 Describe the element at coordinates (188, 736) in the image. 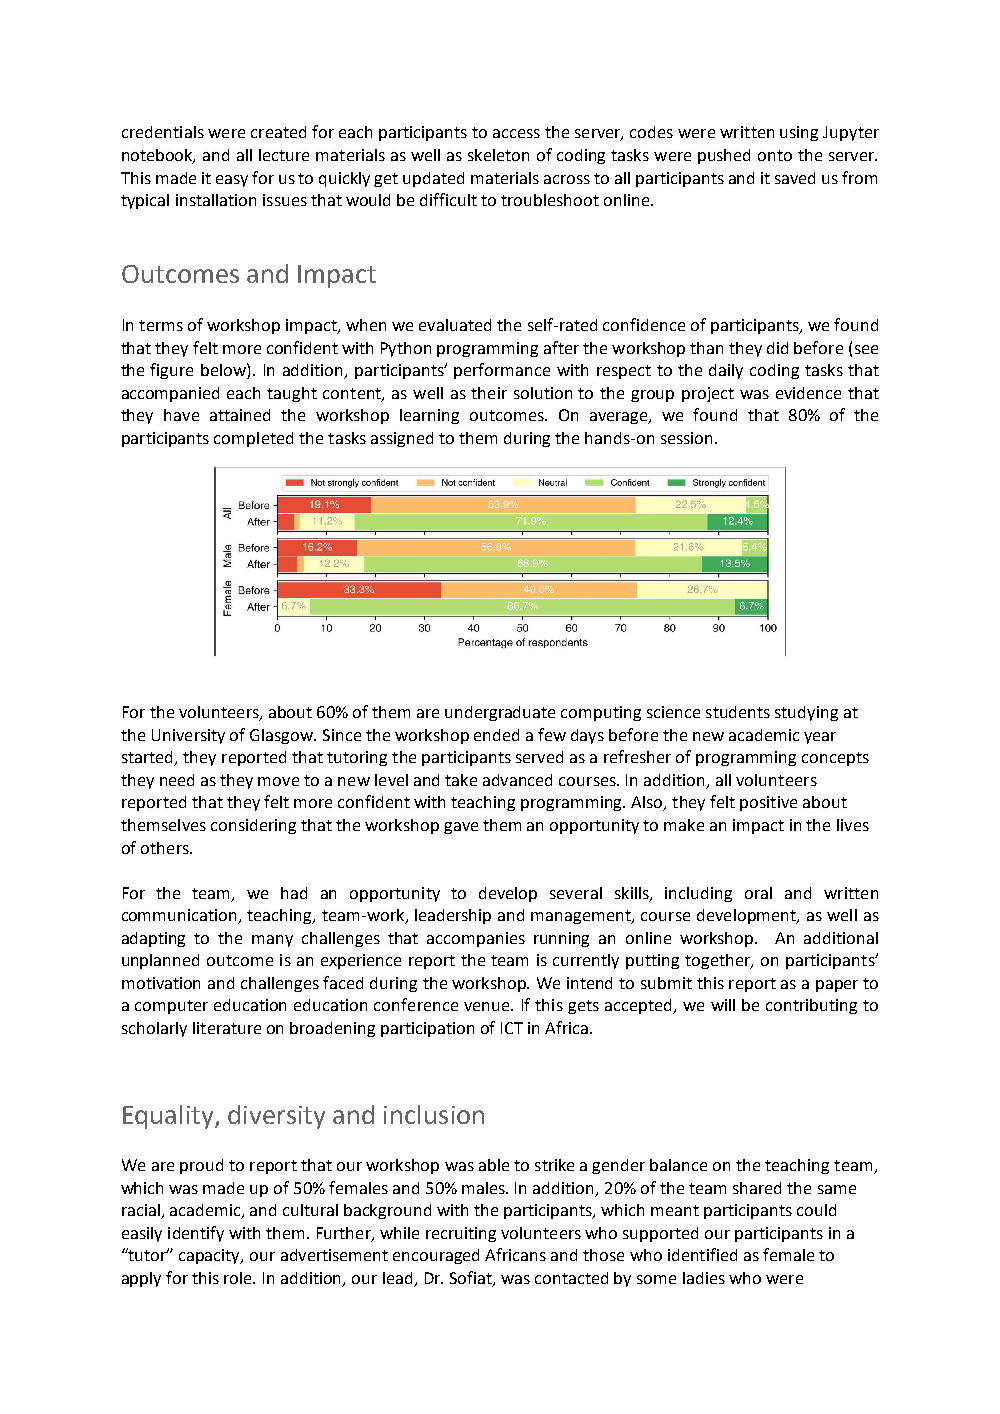

I see `University` at that location.
